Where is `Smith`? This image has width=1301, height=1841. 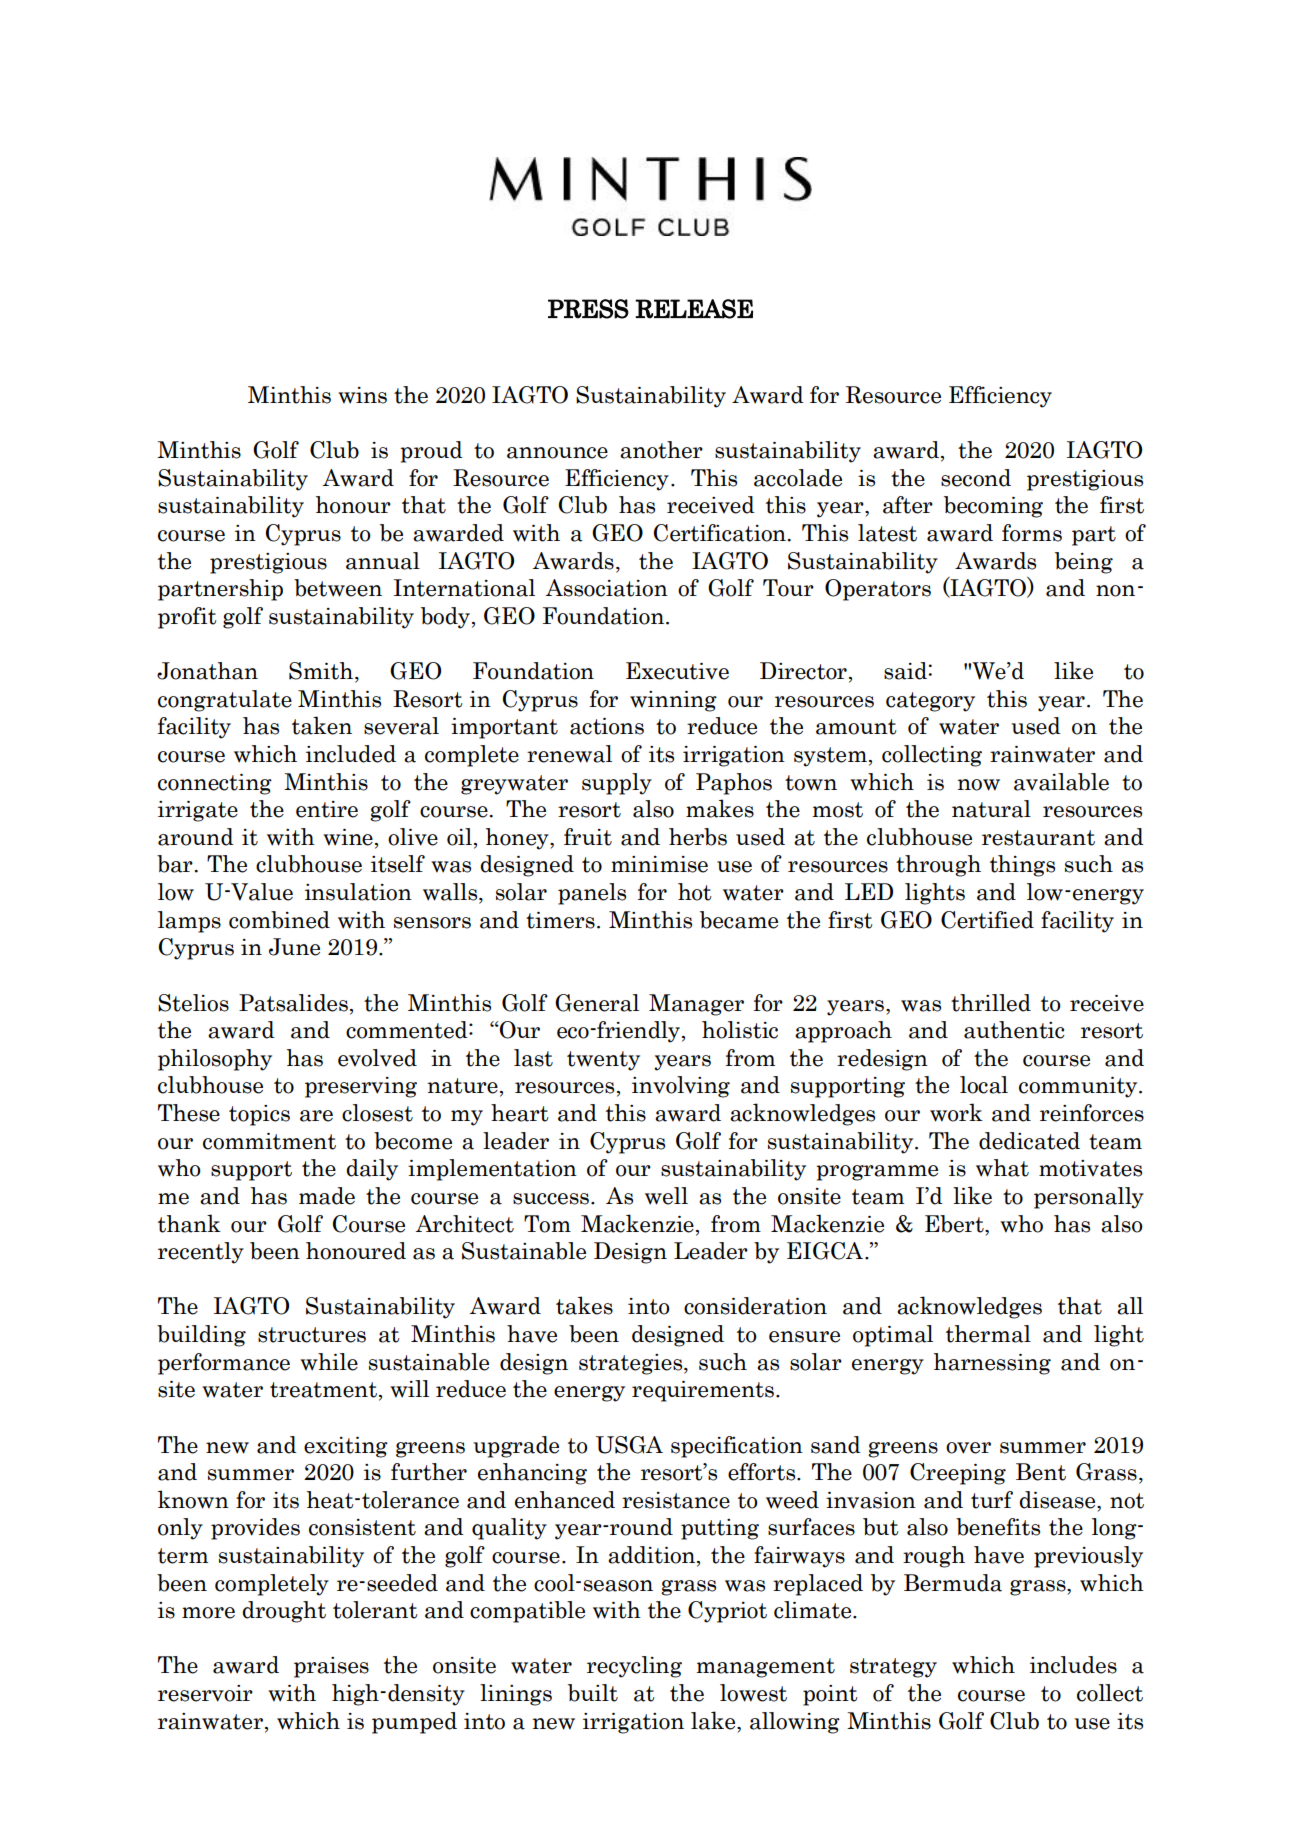
Smith is located at coordinates (322, 672).
